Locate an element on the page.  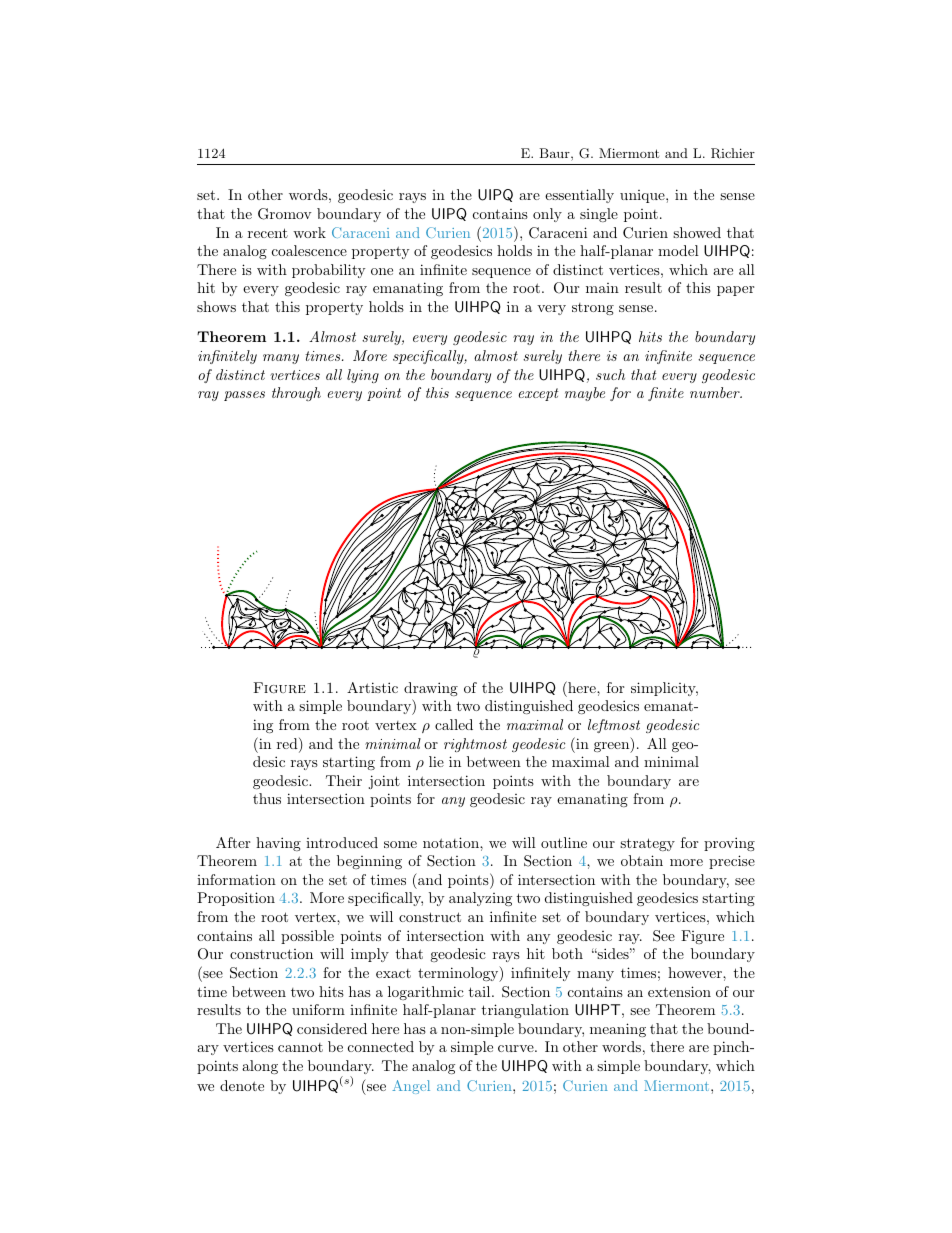
number is located at coordinates (716, 392).
